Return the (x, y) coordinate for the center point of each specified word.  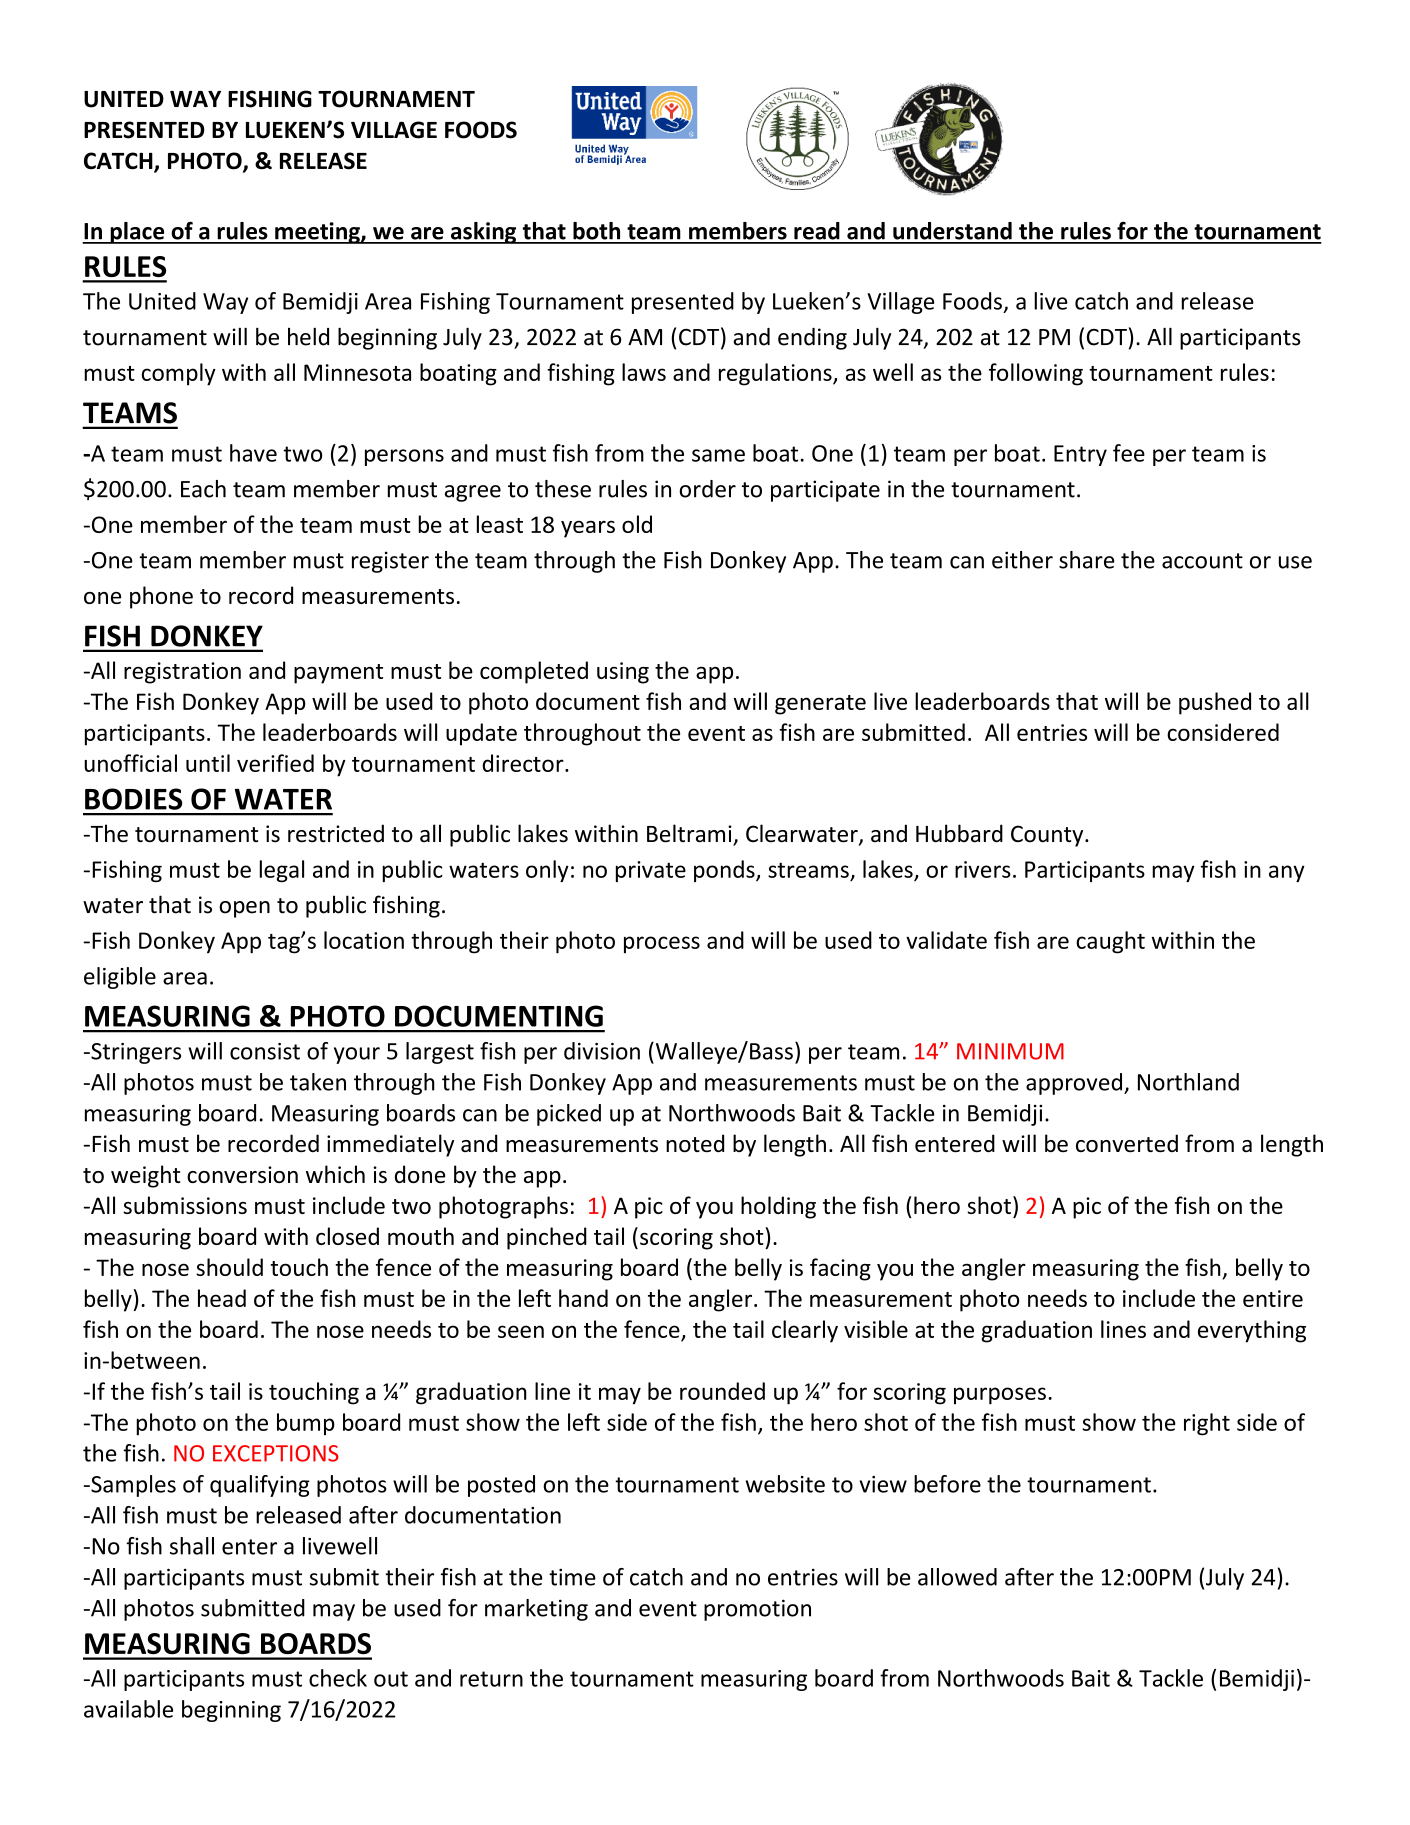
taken (318, 1082)
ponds (725, 871)
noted (695, 1143)
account (1202, 561)
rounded (722, 1391)
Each (203, 489)
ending (812, 339)
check (338, 1678)
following (1036, 374)
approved (1075, 1084)
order (707, 489)
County (1048, 836)
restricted (336, 833)
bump (306, 1424)
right (1207, 1424)
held (308, 336)
